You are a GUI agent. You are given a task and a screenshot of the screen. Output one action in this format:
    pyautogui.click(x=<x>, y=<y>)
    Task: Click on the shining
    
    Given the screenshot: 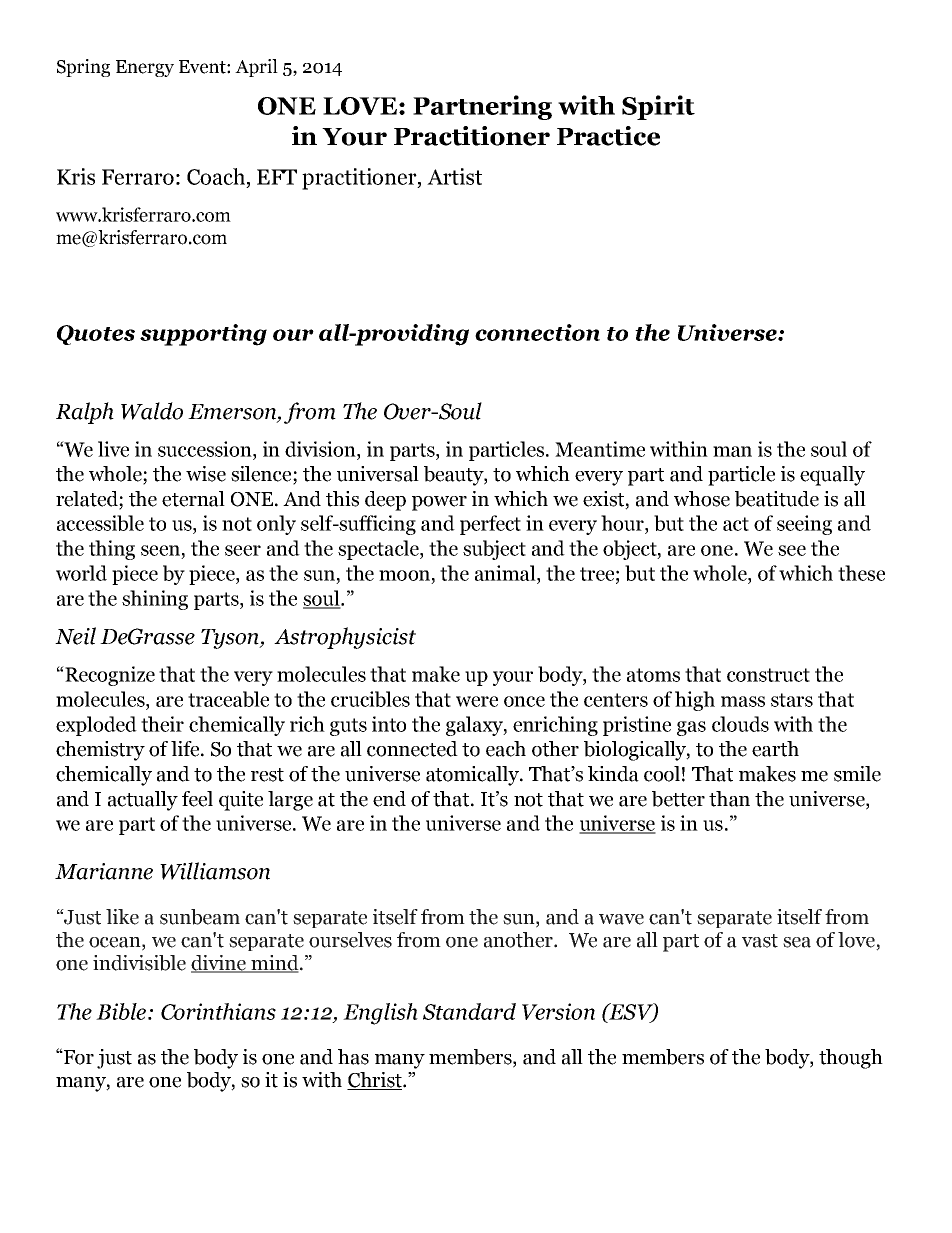 What is the action you would take?
    pyautogui.click(x=155, y=600)
